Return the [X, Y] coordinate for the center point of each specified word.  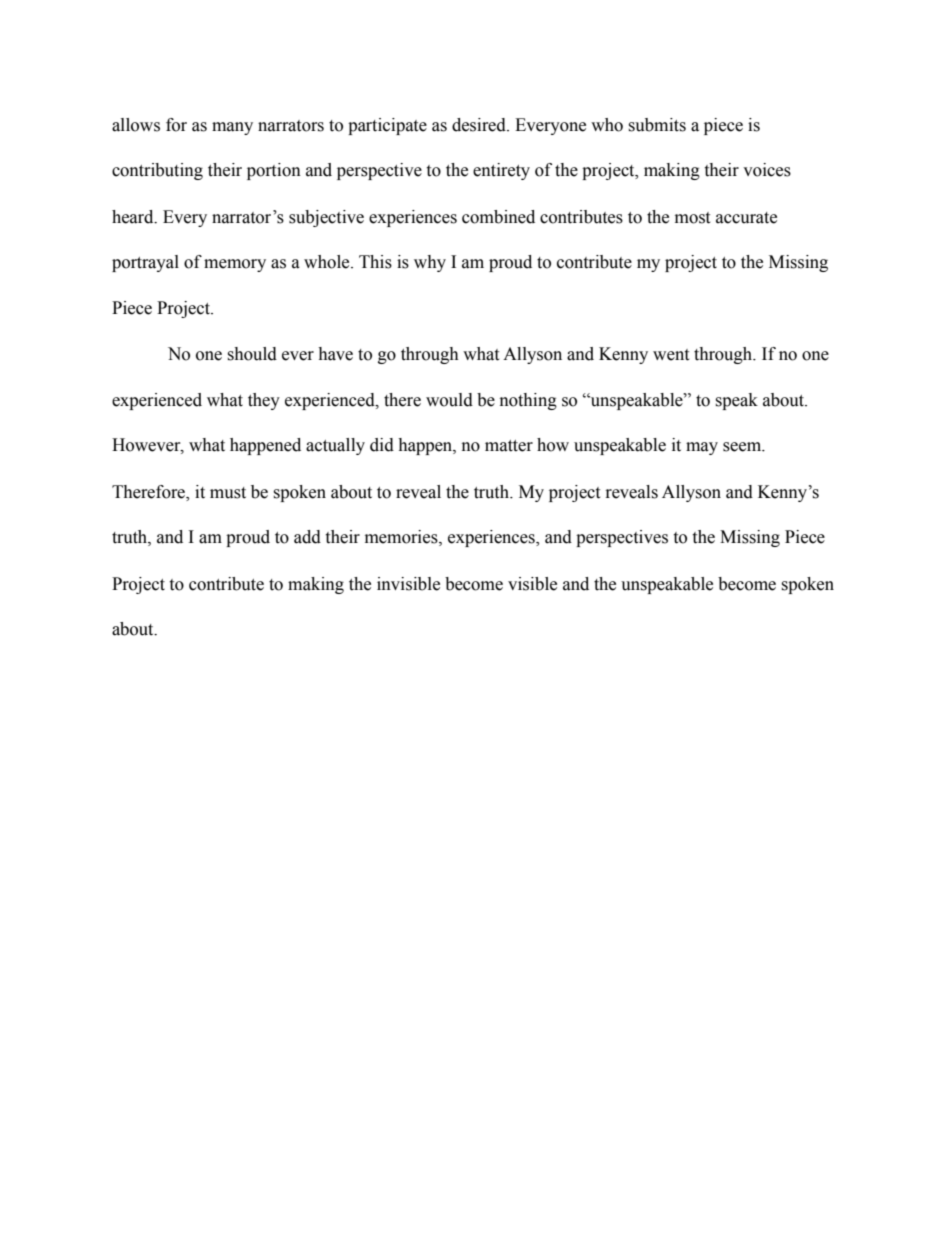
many [232, 128]
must [228, 493]
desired [480, 125]
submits [657, 125]
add [307, 537]
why [430, 263]
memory [235, 265]
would [449, 400]
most [692, 218]
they [264, 401]
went [671, 355]
